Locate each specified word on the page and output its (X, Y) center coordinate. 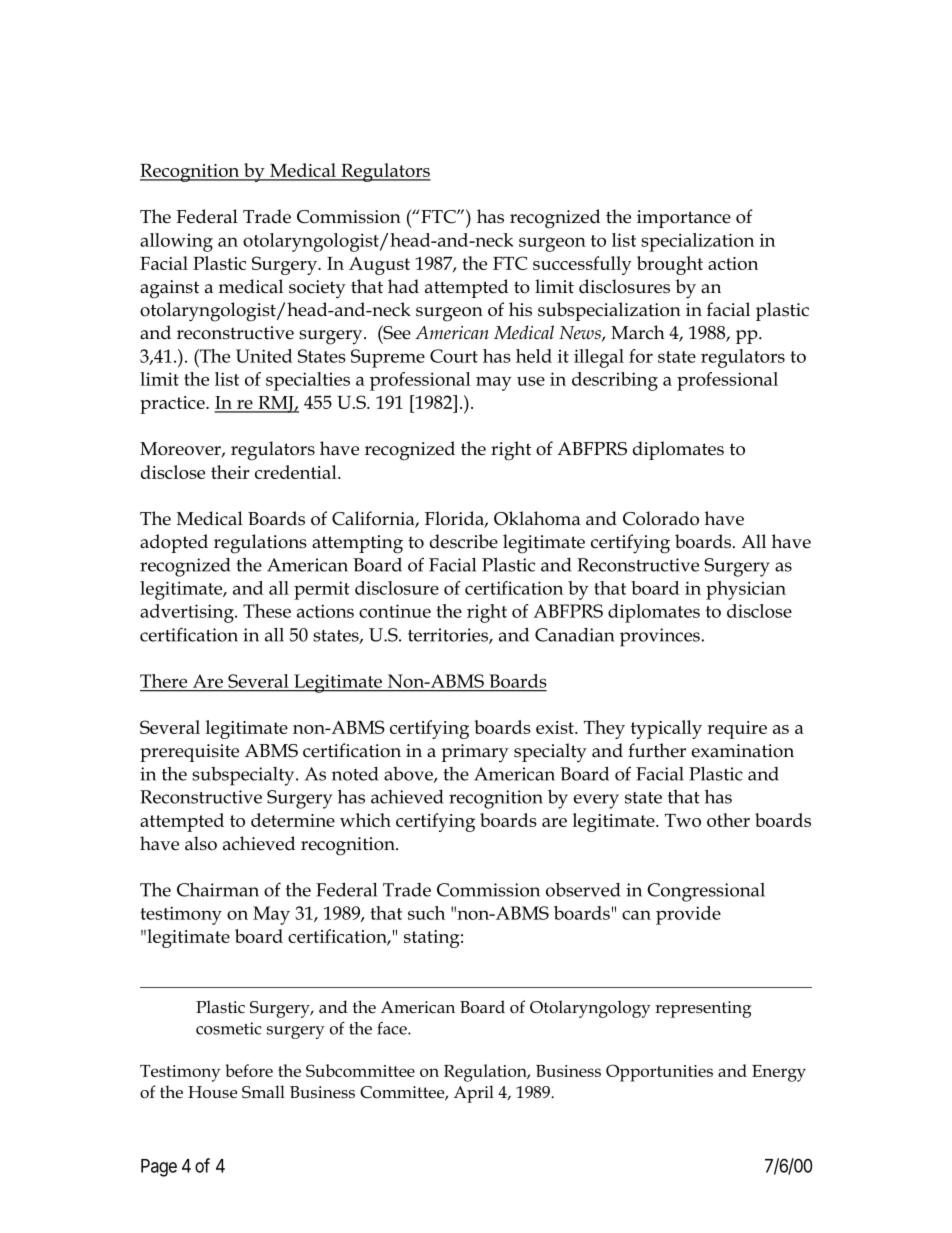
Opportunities (659, 1073)
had (403, 286)
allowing (176, 242)
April (474, 1094)
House (212, 1092)
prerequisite (189, 753)
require (737, 730)
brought (670, 265)
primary (475, 753)
